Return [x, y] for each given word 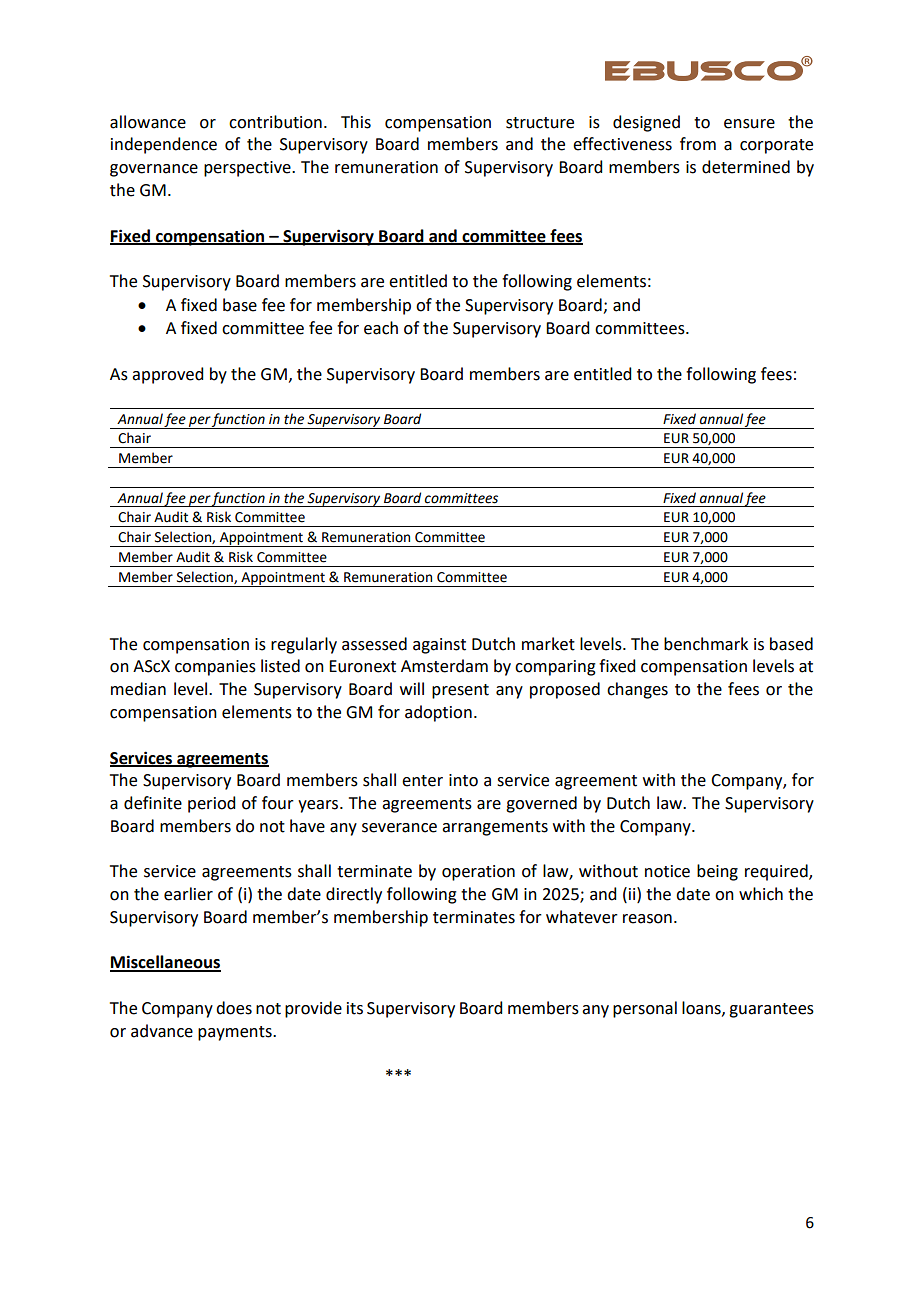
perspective [248, 169]
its [355, 1008]
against [439, 646]
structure [540, 123]
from [698, 144]
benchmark [706, 644]
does [234, 1008]
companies [215, 668]
